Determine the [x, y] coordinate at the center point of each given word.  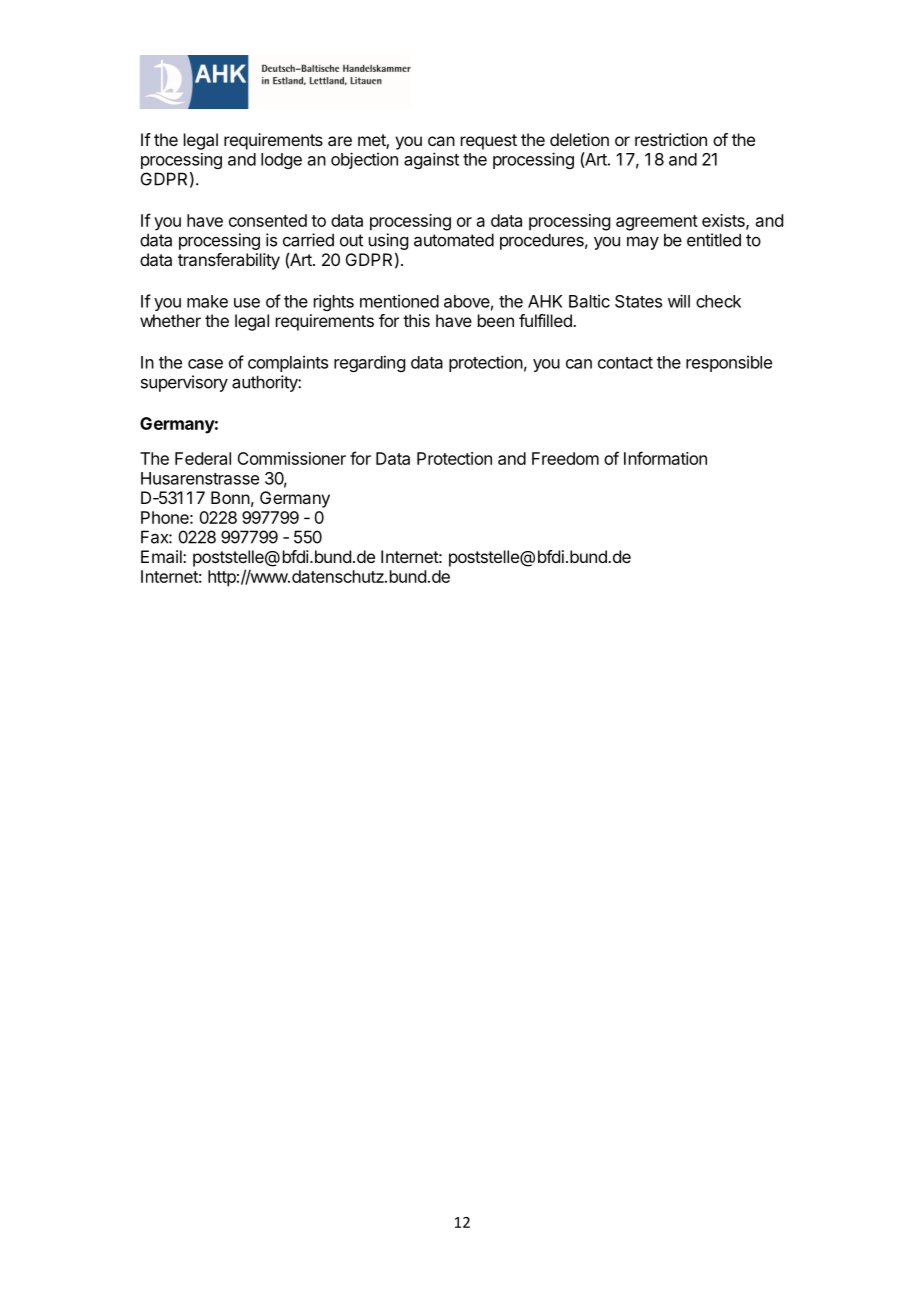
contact [625, 363]
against [431, 160]
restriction [671, 139]
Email [162, 556]
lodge [281, 161]
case [205, 364]
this [416, 320]
